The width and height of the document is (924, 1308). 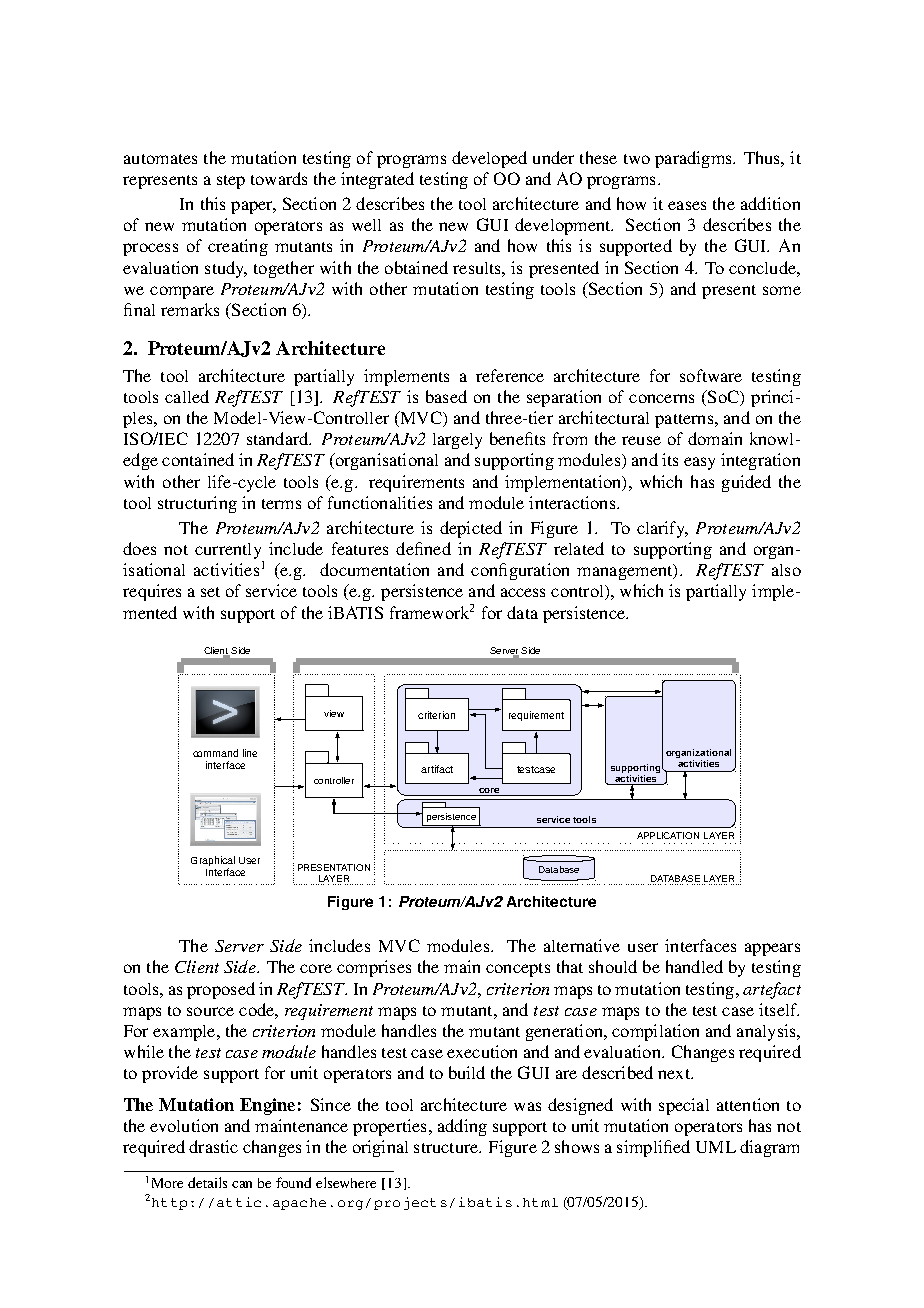 What do you see at coordinates (746, 483) in the document?
I see `guided` at bounding box center [746, 483].
